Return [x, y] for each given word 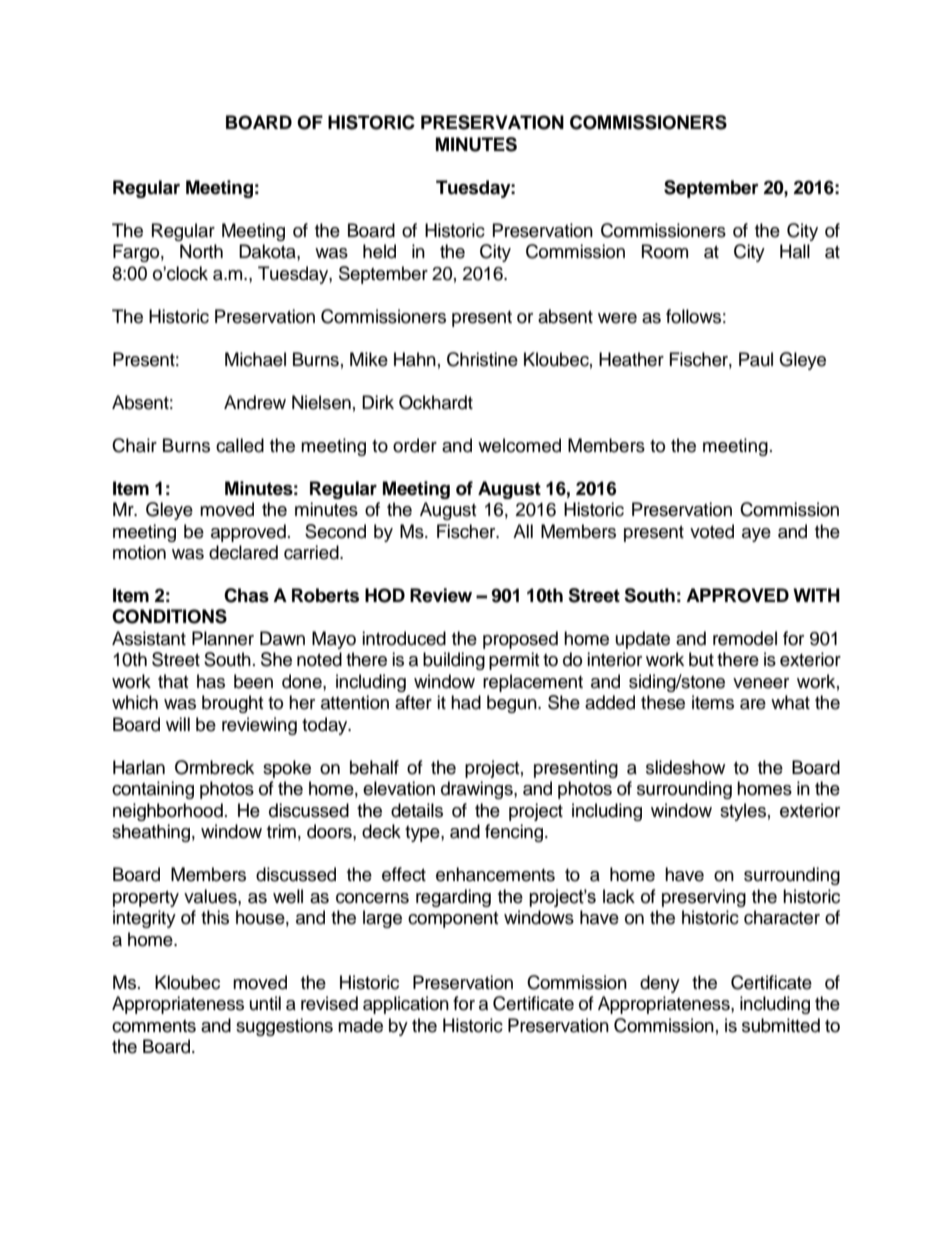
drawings [478, 790]
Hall [795, 251]
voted [712, 531]
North [201, 251]
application [406, 1005]
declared [243, 552]
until [265, 1003]
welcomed [519, 445]
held [379, 251]
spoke [287, 769]
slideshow [685, 767]
